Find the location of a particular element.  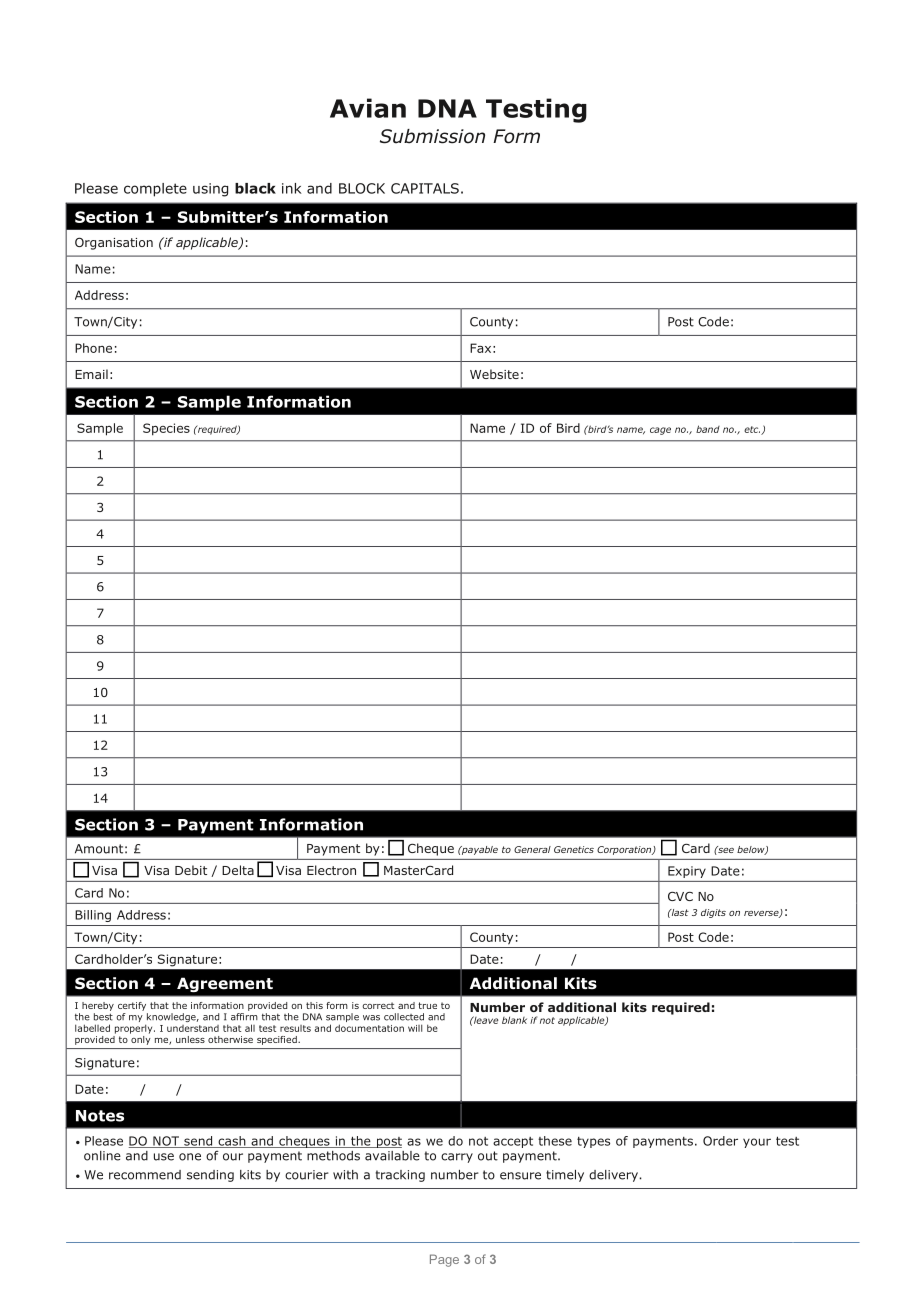

cage is located at coordinates (660, 431).
